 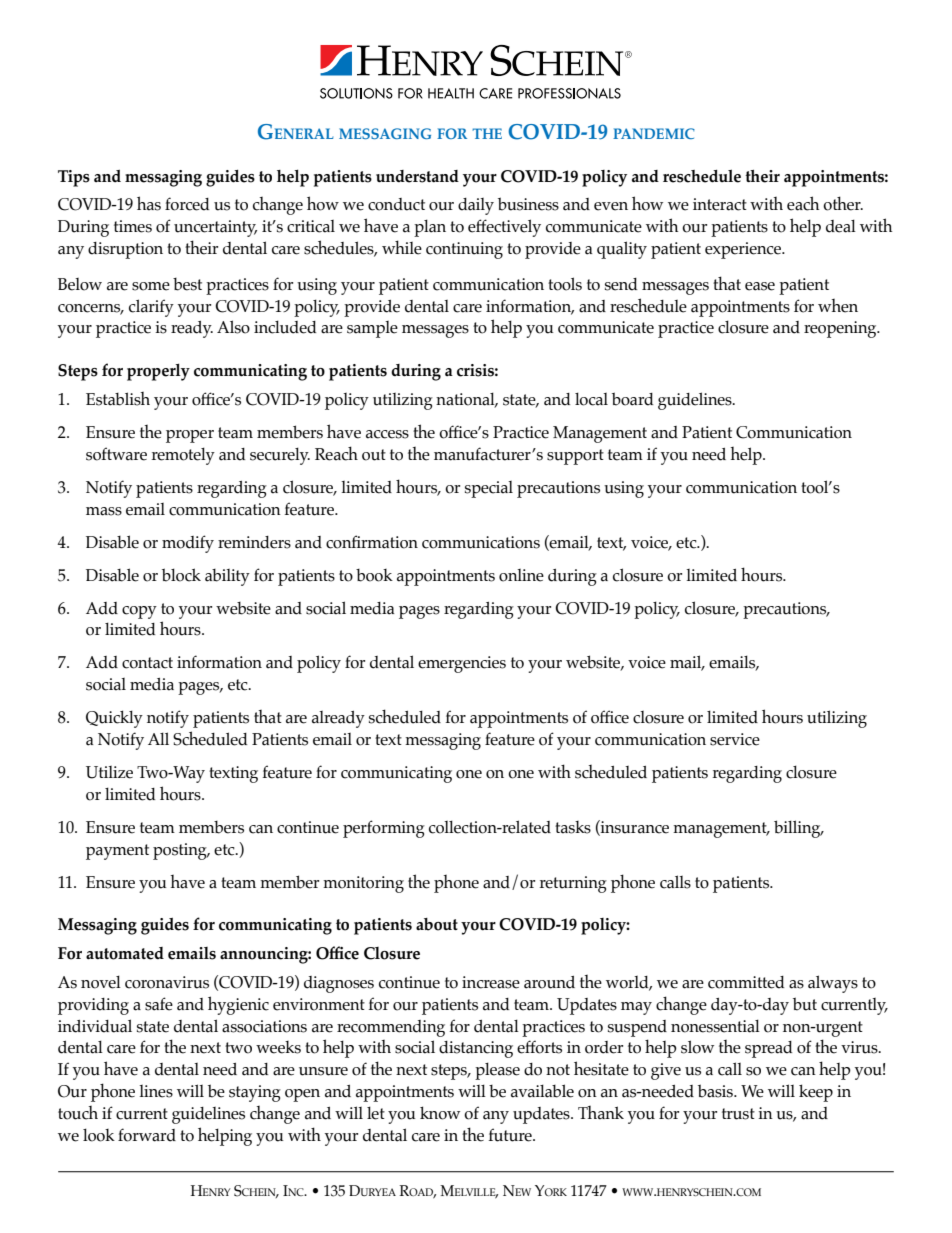 What do you see at coordinates (417, 176) in the screenshot?
I see `understand` at bounding box center [417, 176].
